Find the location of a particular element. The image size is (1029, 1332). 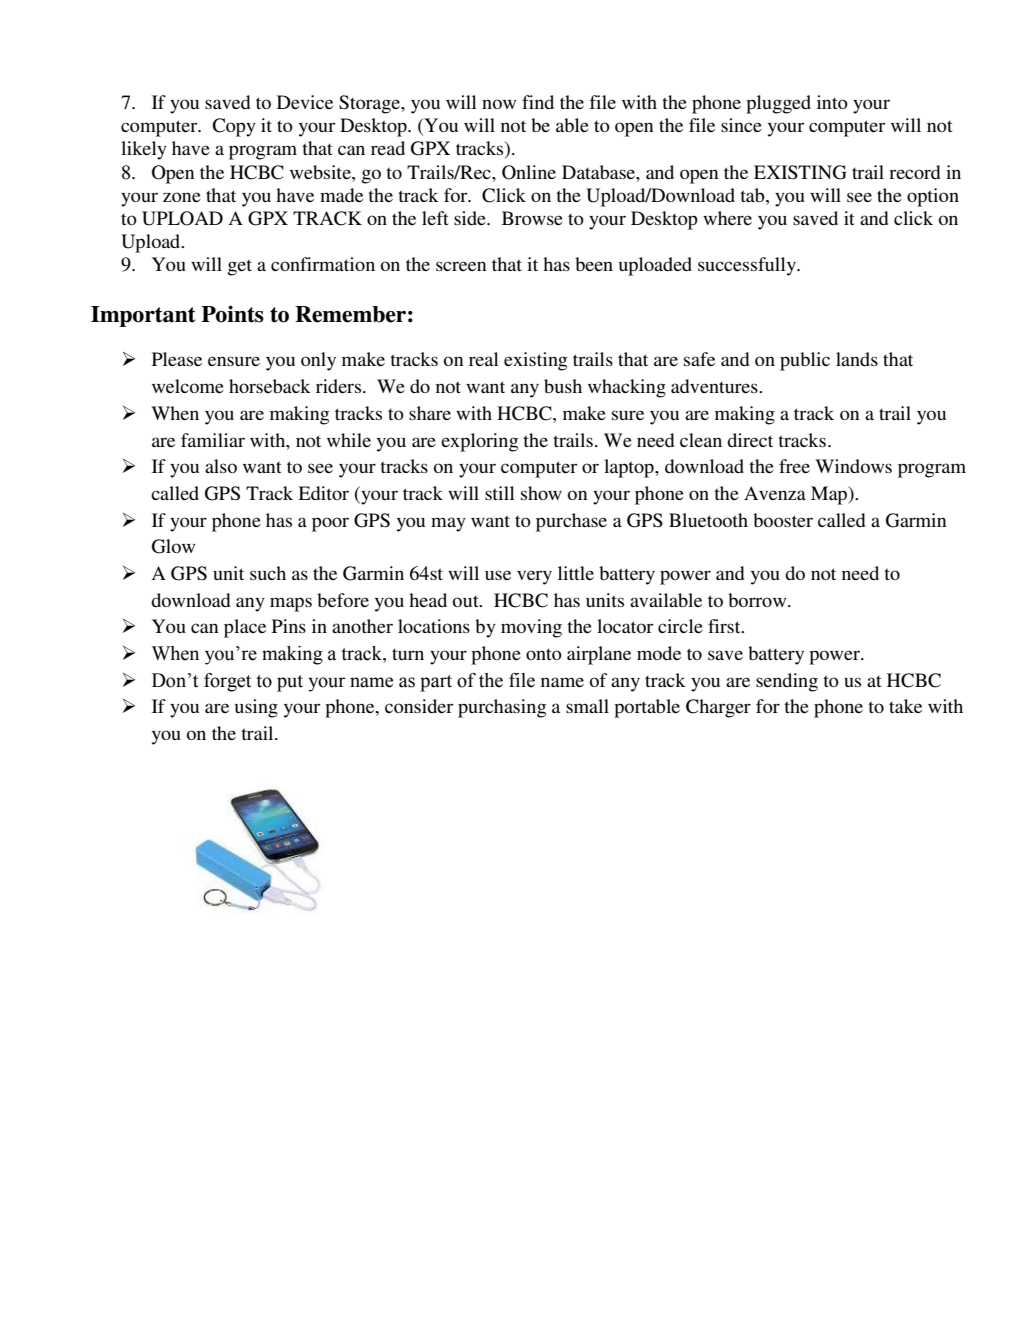

into is located at coordinates (832, 102).
